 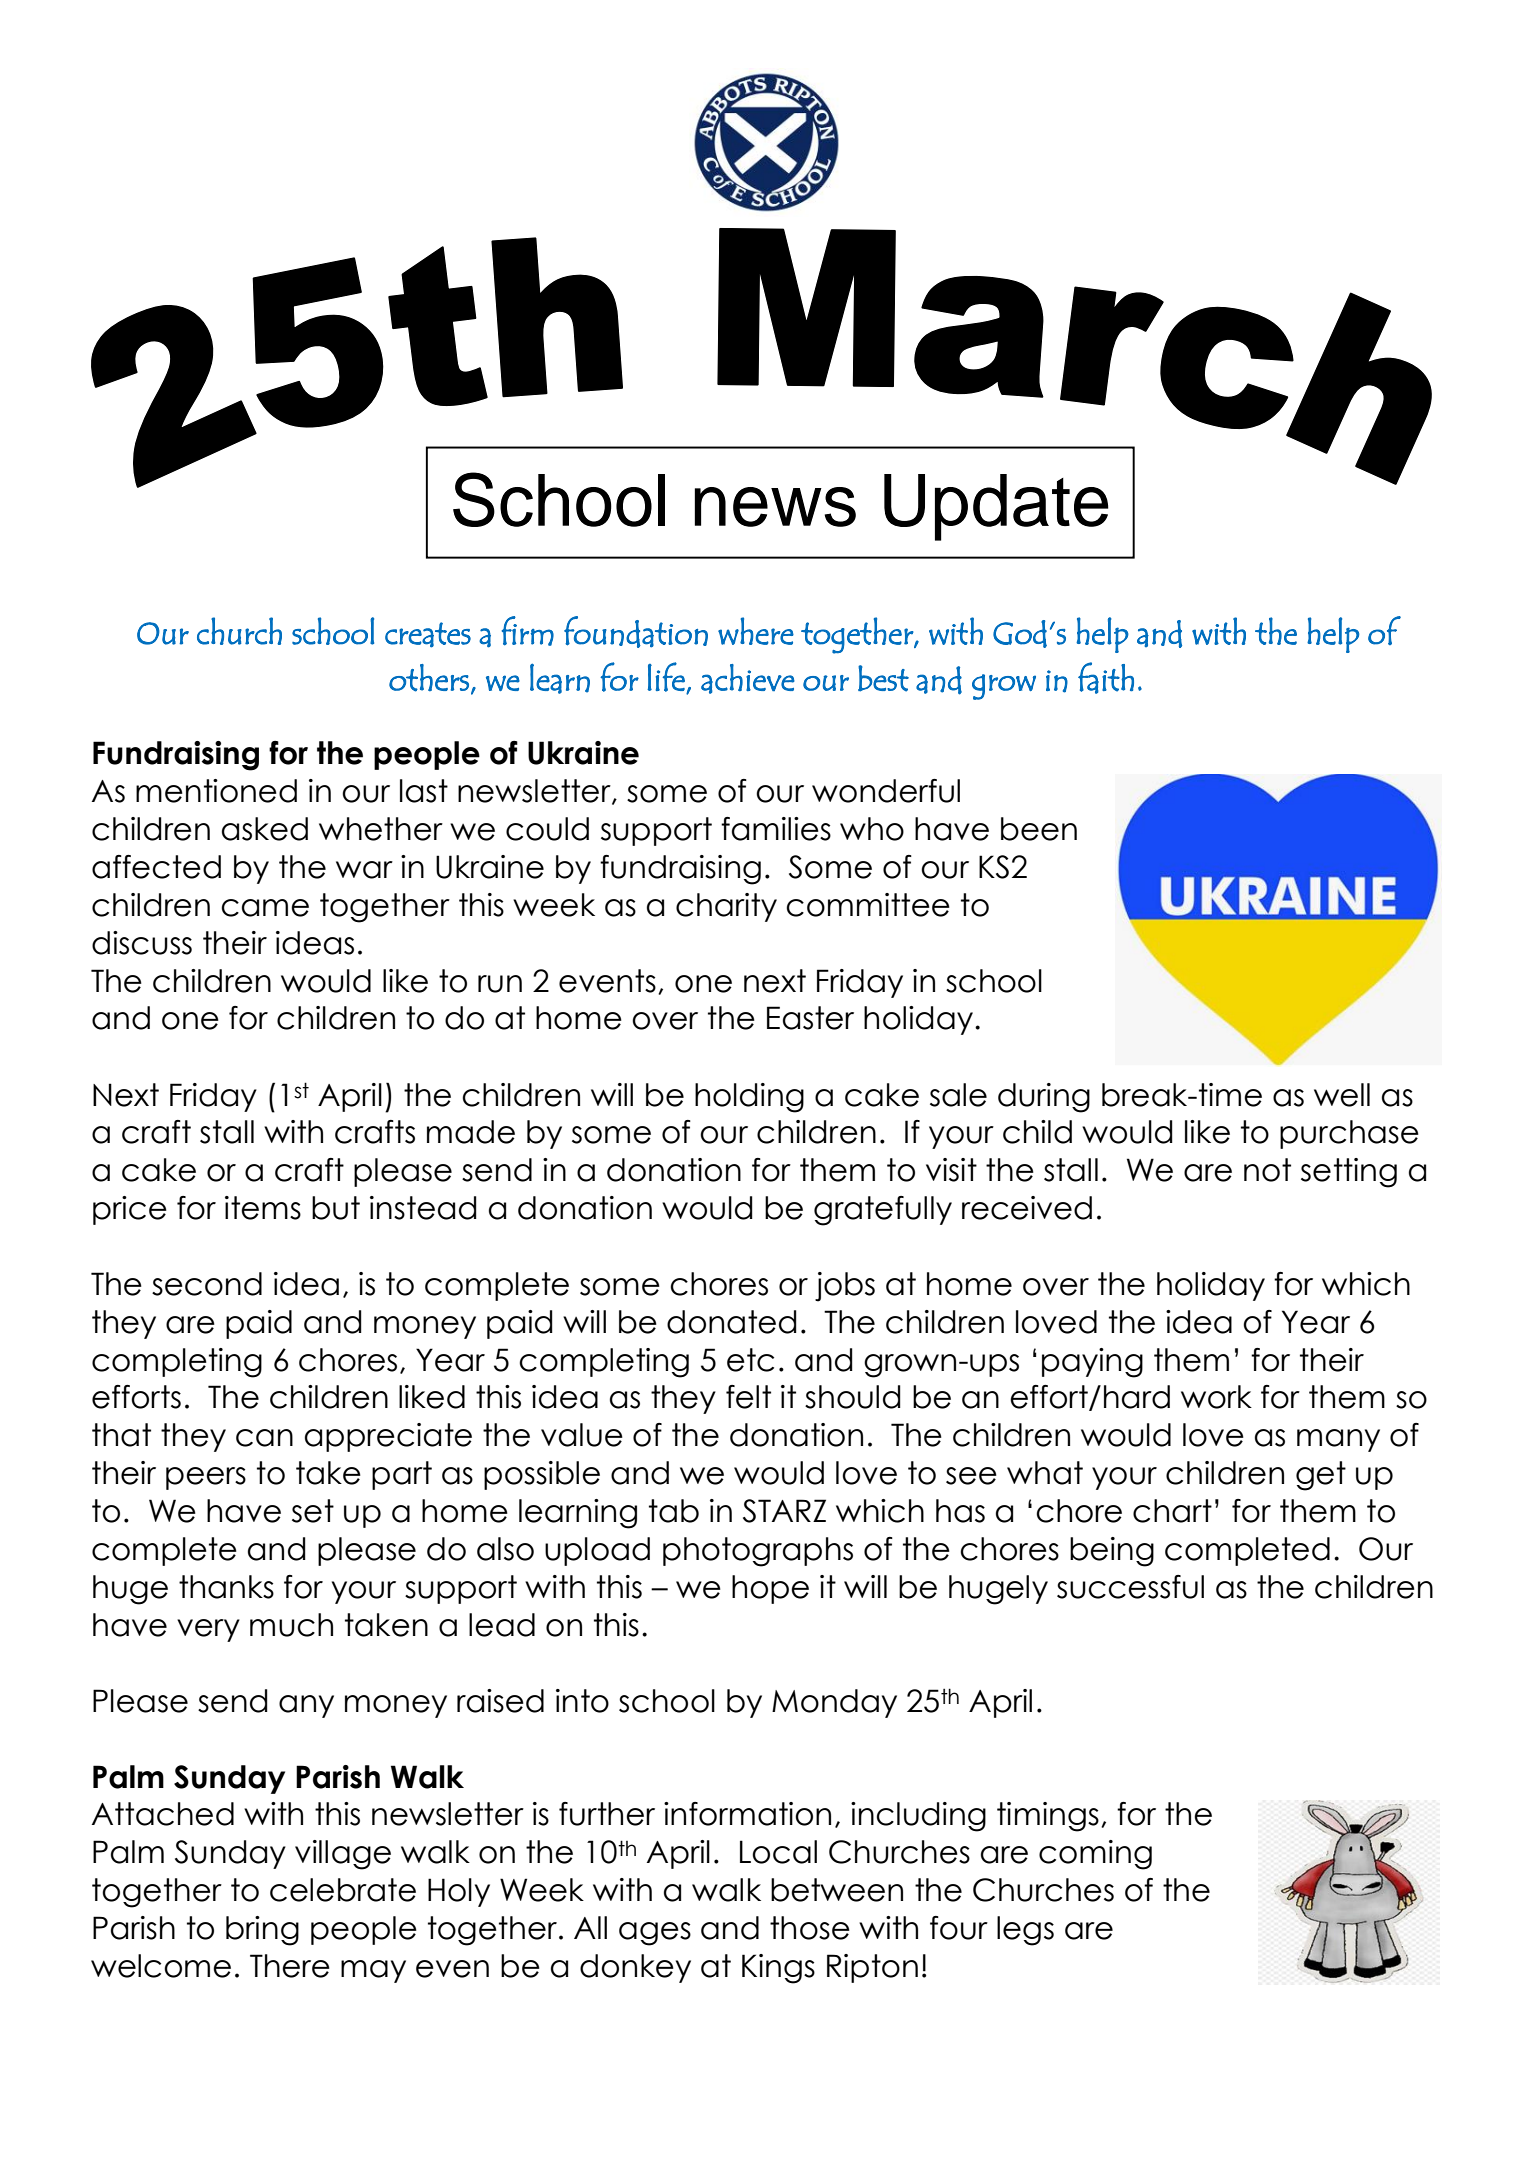 I want to click on bring, so click(x=262, y=1931).
